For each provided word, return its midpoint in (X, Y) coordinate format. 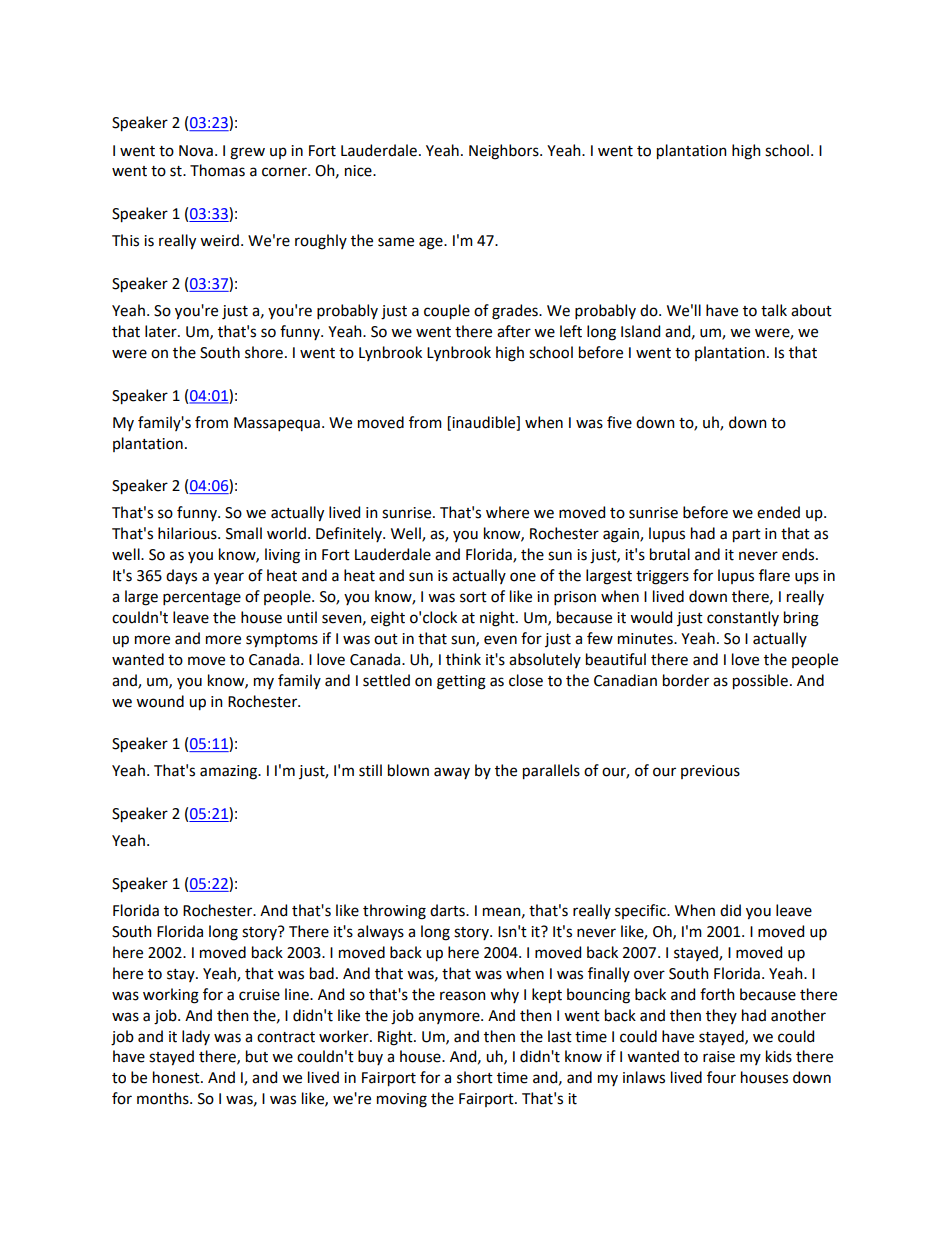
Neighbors (505, 152)
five (619, 422)
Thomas (217, 170)
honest (177, 1077)
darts (448, 910)
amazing (230, 772)
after (514, 331)
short (475, 1077)
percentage (202, 599)
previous (710, 772)
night (498, 619)
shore (264, 352)
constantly (743, 618)
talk (774, 310)
